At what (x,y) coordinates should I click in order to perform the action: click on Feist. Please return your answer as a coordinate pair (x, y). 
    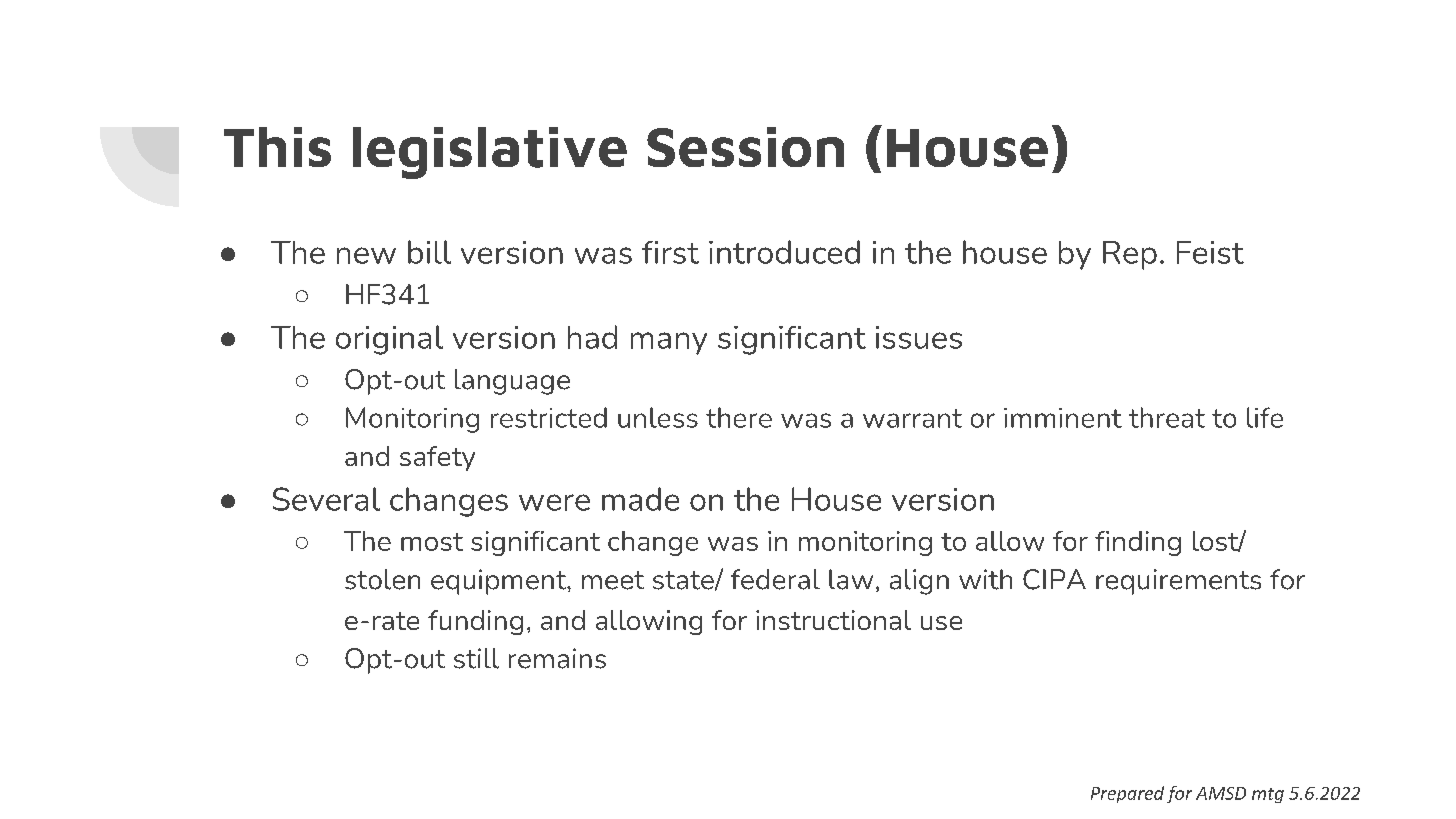
    Looking at the image, I should click on (1210, 252).
